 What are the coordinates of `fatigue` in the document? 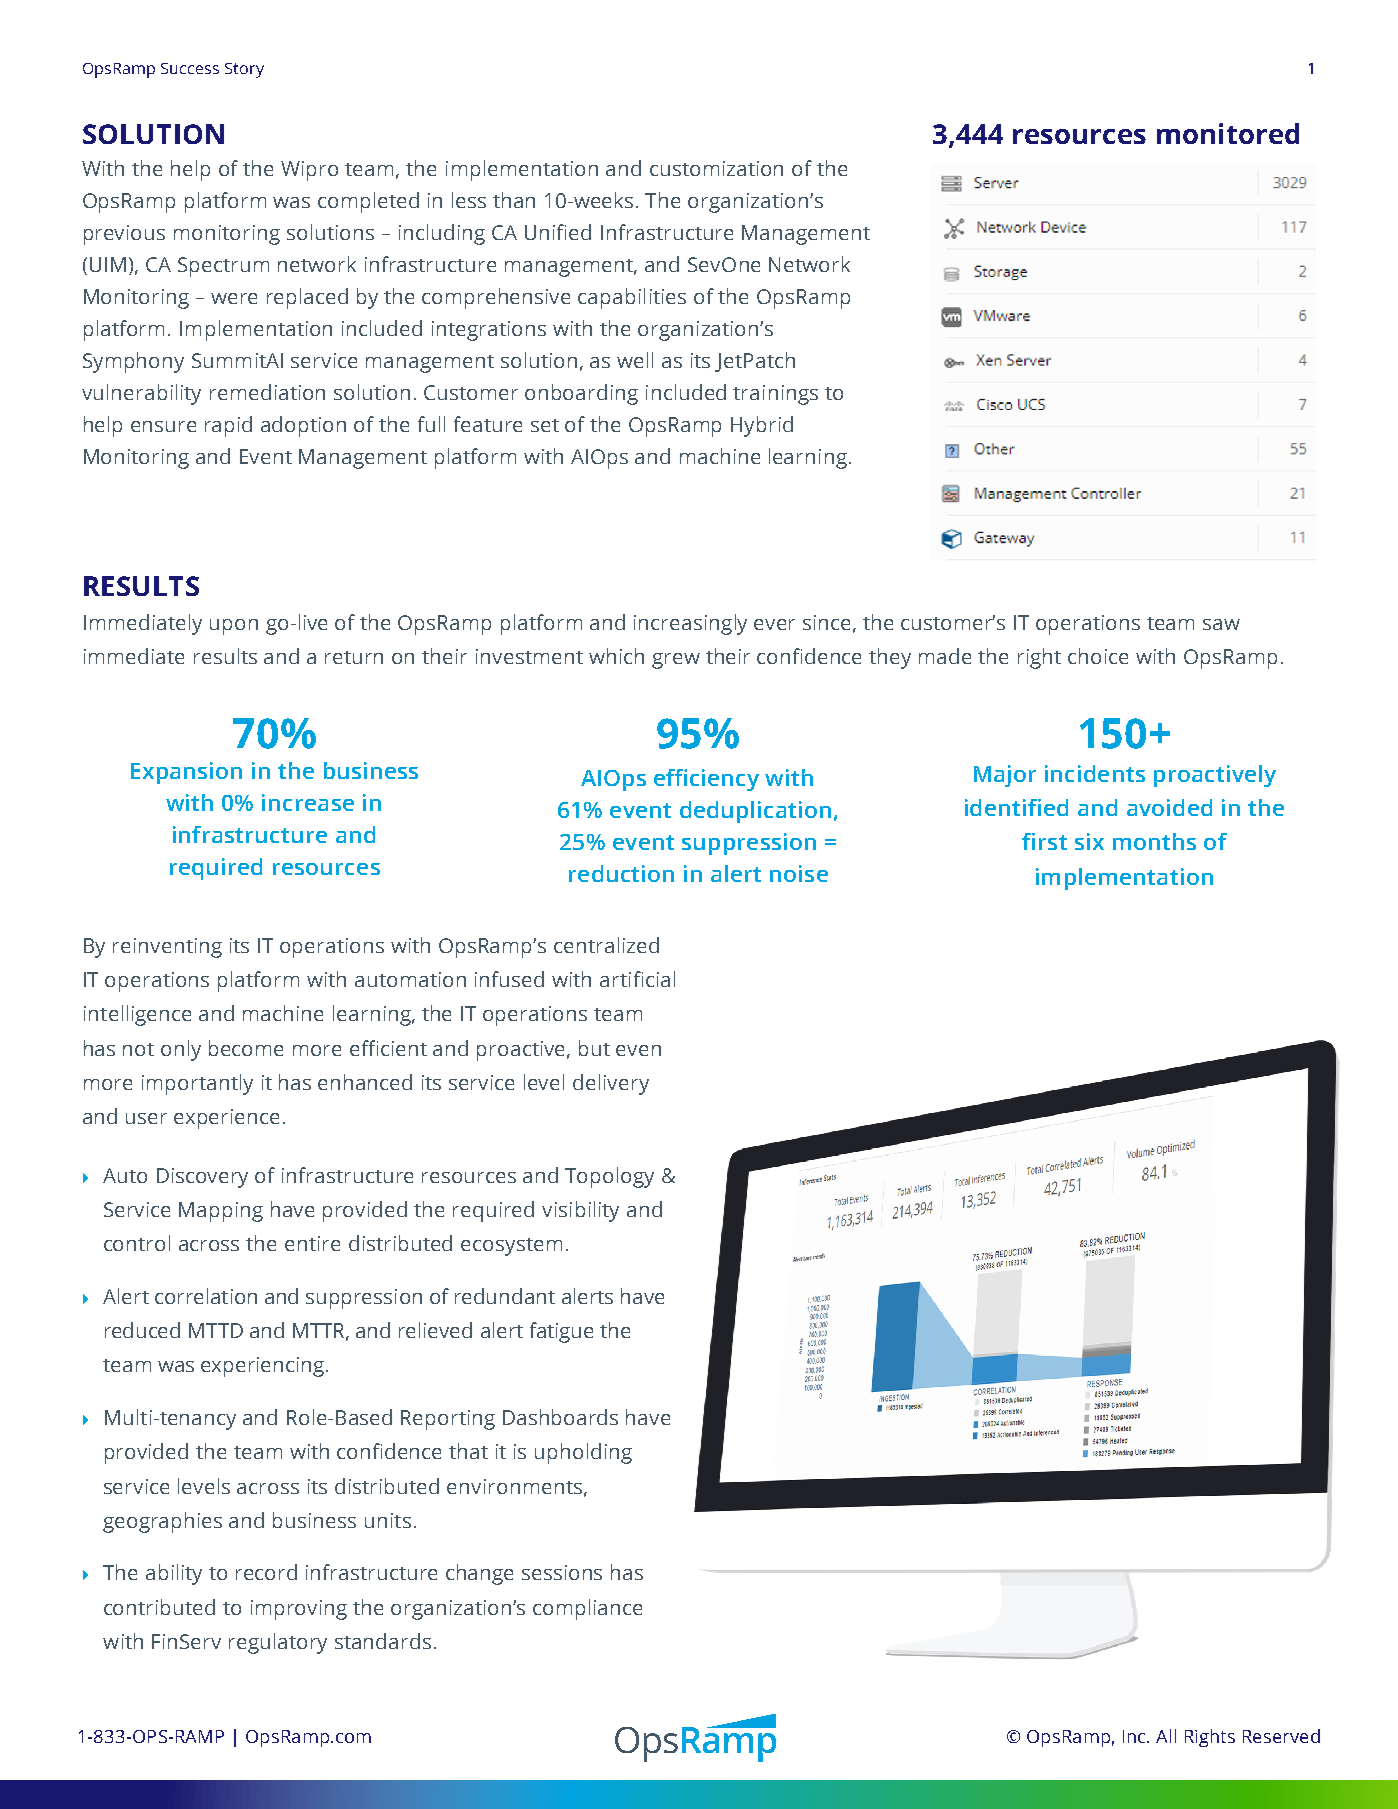 It's located at (561, 1332).
